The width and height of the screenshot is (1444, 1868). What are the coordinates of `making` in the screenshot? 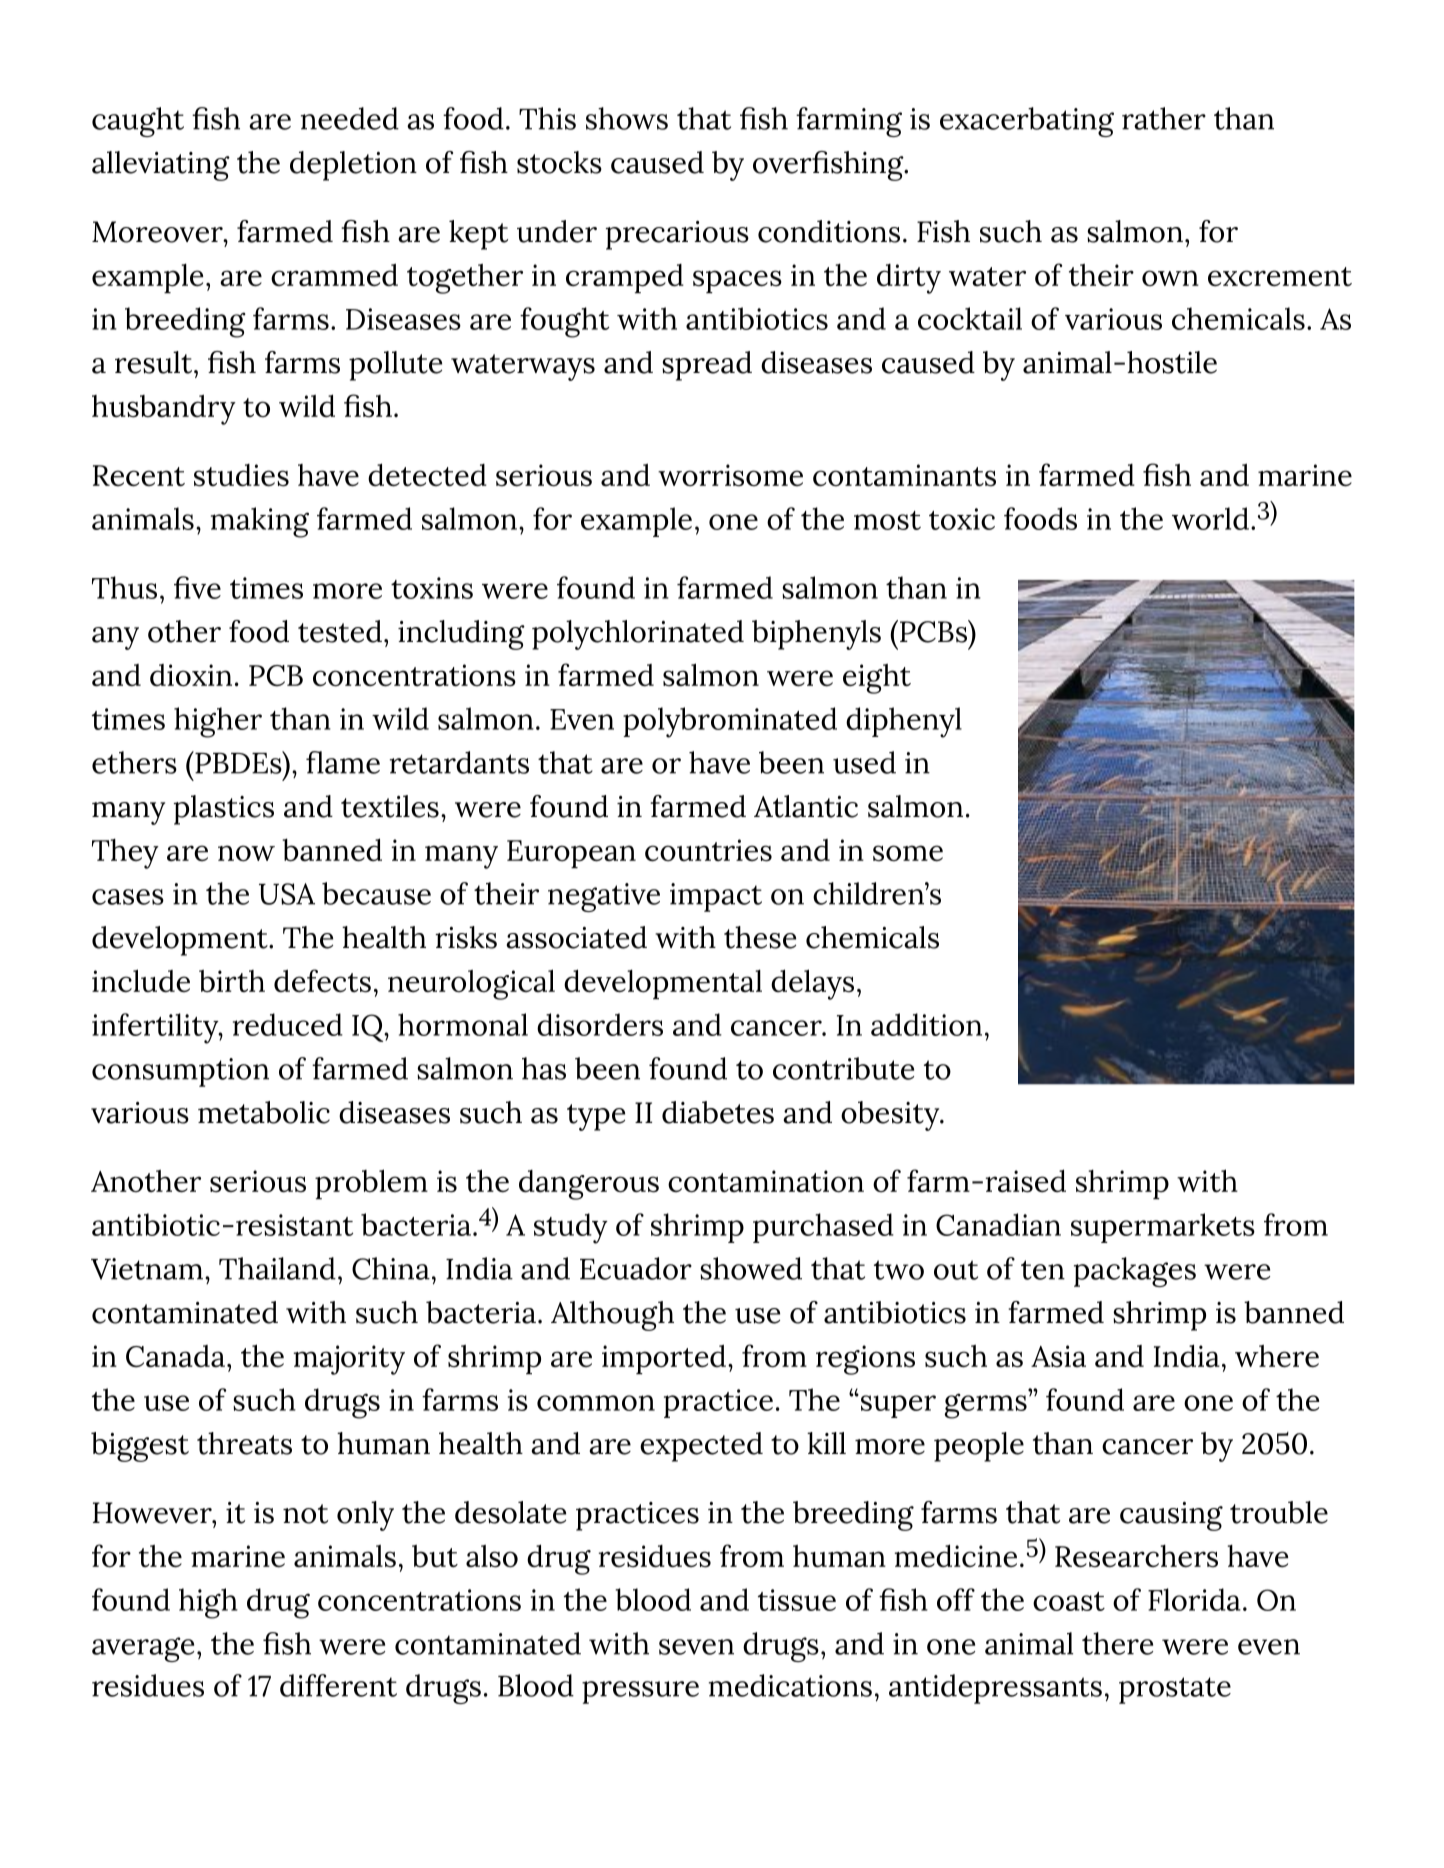 It's located at (260, 522).
